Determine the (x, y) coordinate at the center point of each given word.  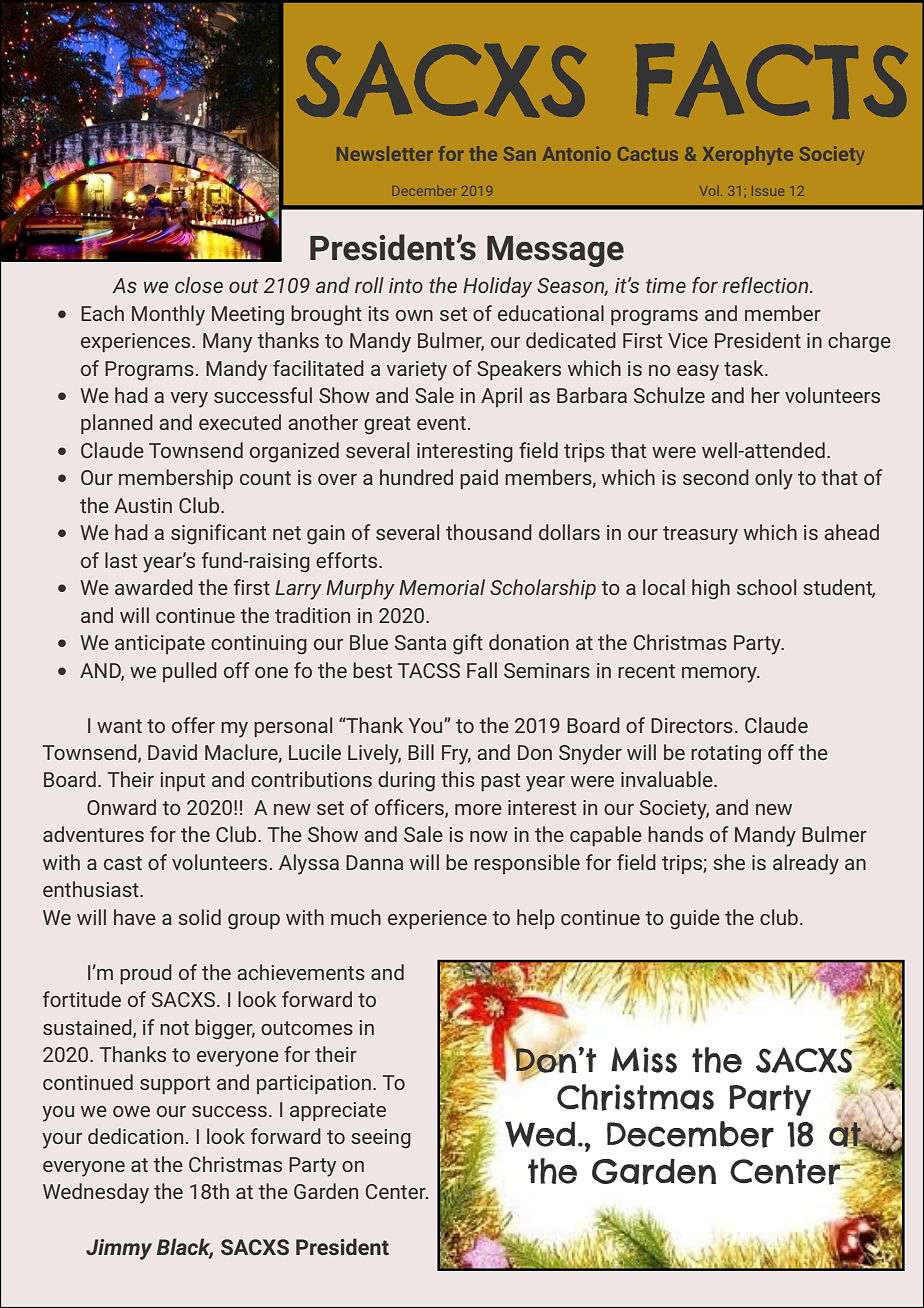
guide (695, 919)
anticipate (160, 644)
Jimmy (119, 1249)
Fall (482, 670)
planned (117, 424)
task (745, 368)
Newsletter (385, 153)
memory (720, 675)
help (536, 919)
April (501, 397)
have (135, 917)
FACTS (771, 80)
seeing (381, 1139)
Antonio (577, 154)
